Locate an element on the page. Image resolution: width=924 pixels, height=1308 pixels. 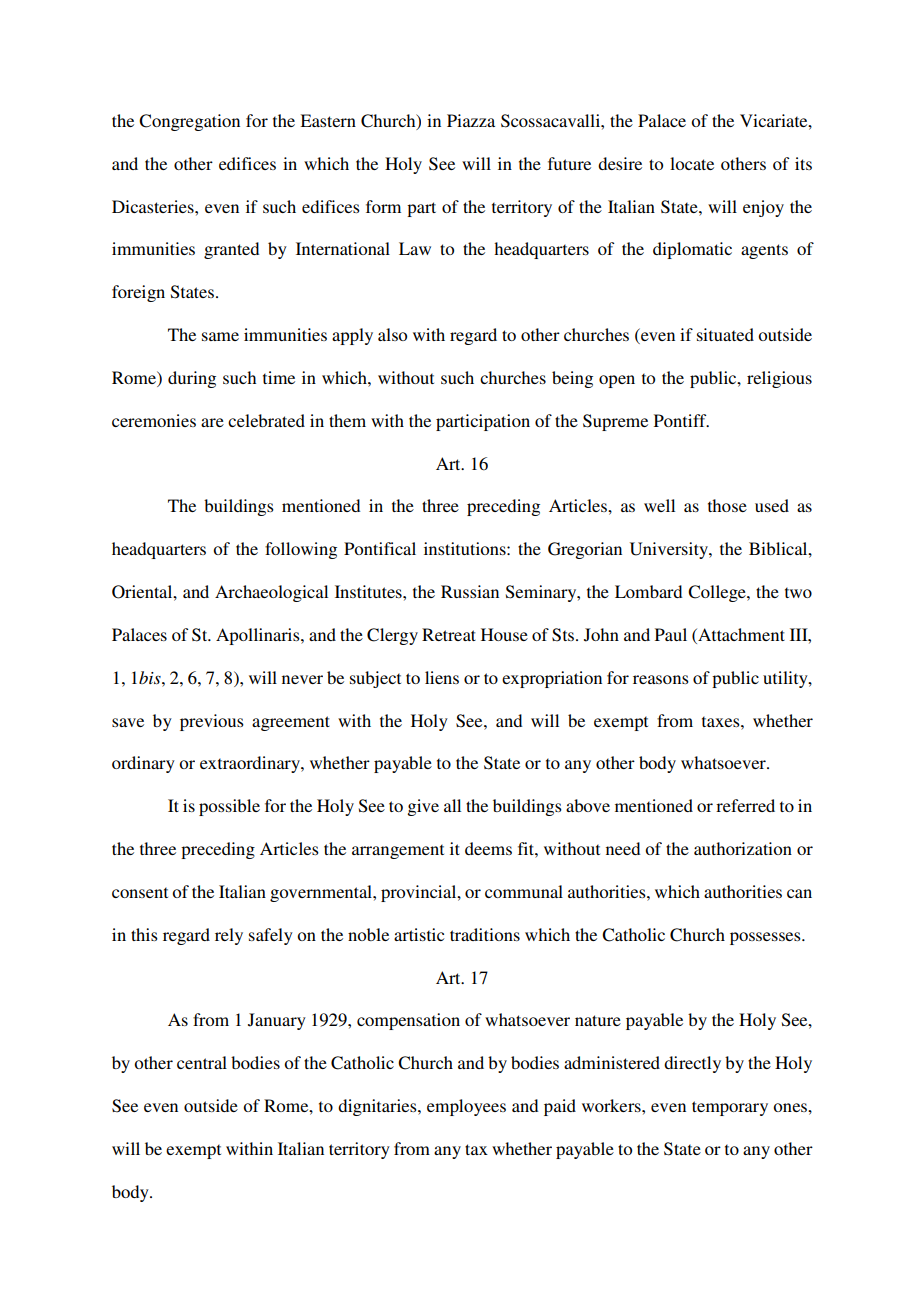
employees is located at coordinates (466, 1107).
